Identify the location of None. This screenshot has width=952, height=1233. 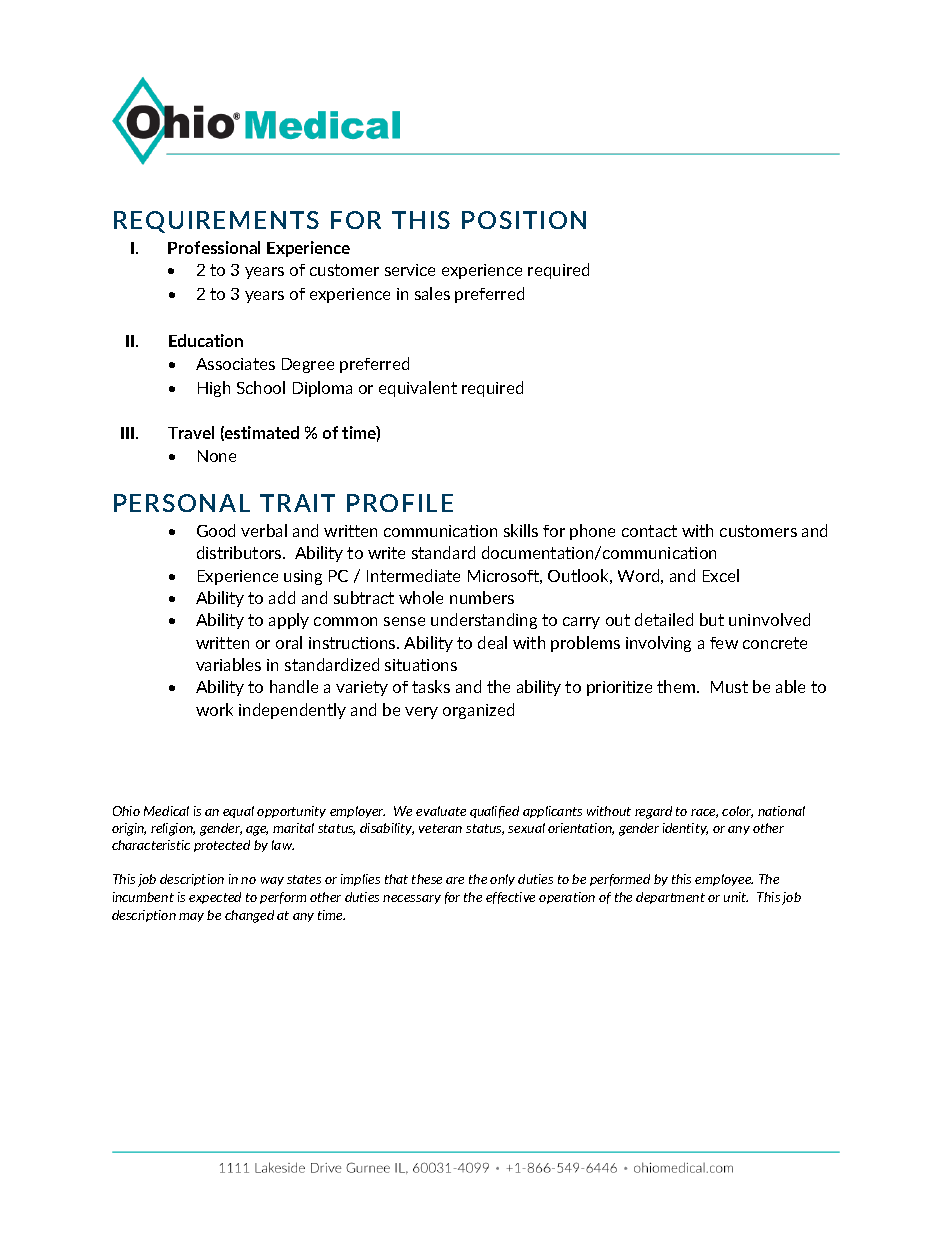
(217, 456).
